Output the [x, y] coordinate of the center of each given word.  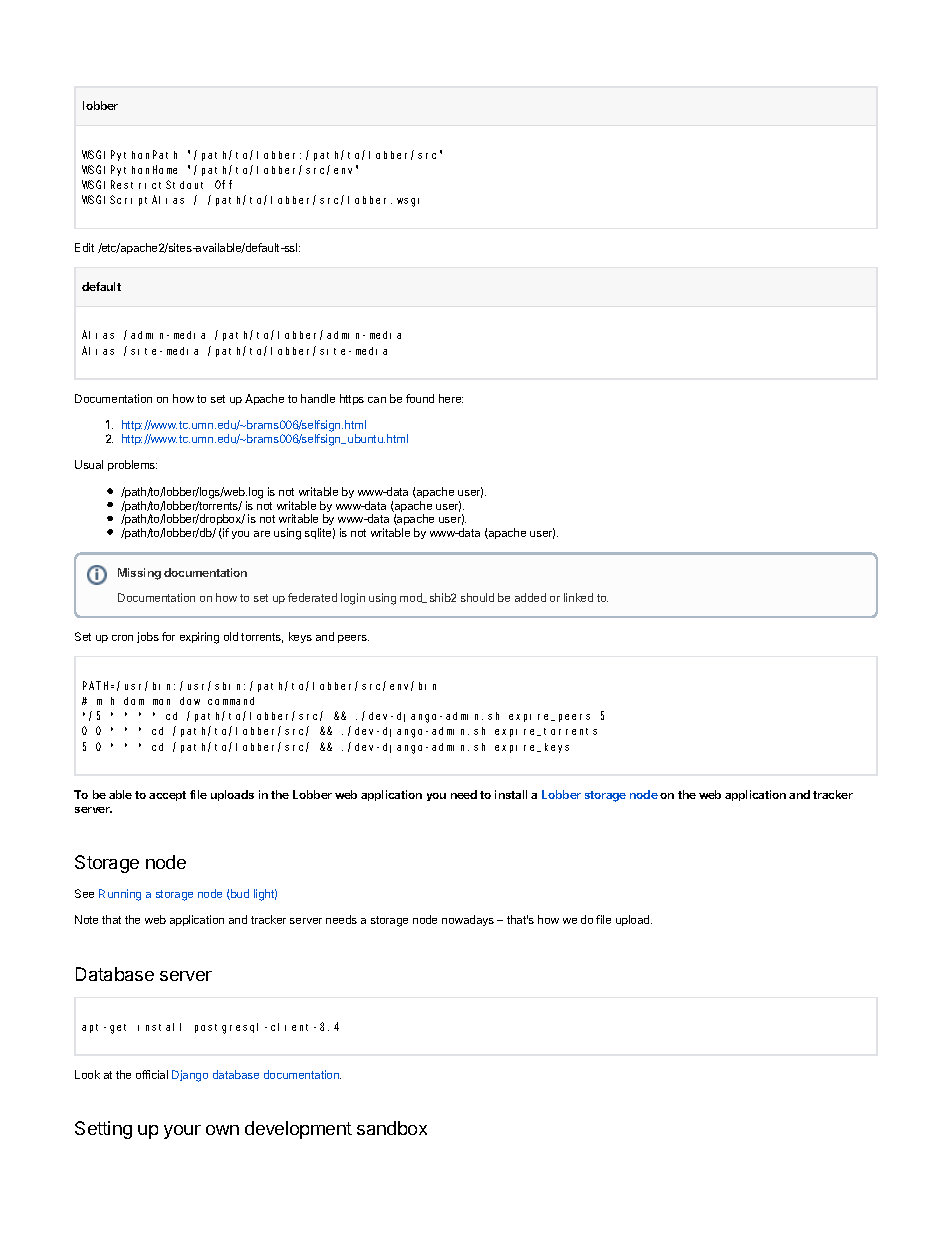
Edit [84, 247]
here [451, 398]
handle [318, 398]
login [353, 599]
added [530, 597]
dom [134, 701]
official [152, 1074]
